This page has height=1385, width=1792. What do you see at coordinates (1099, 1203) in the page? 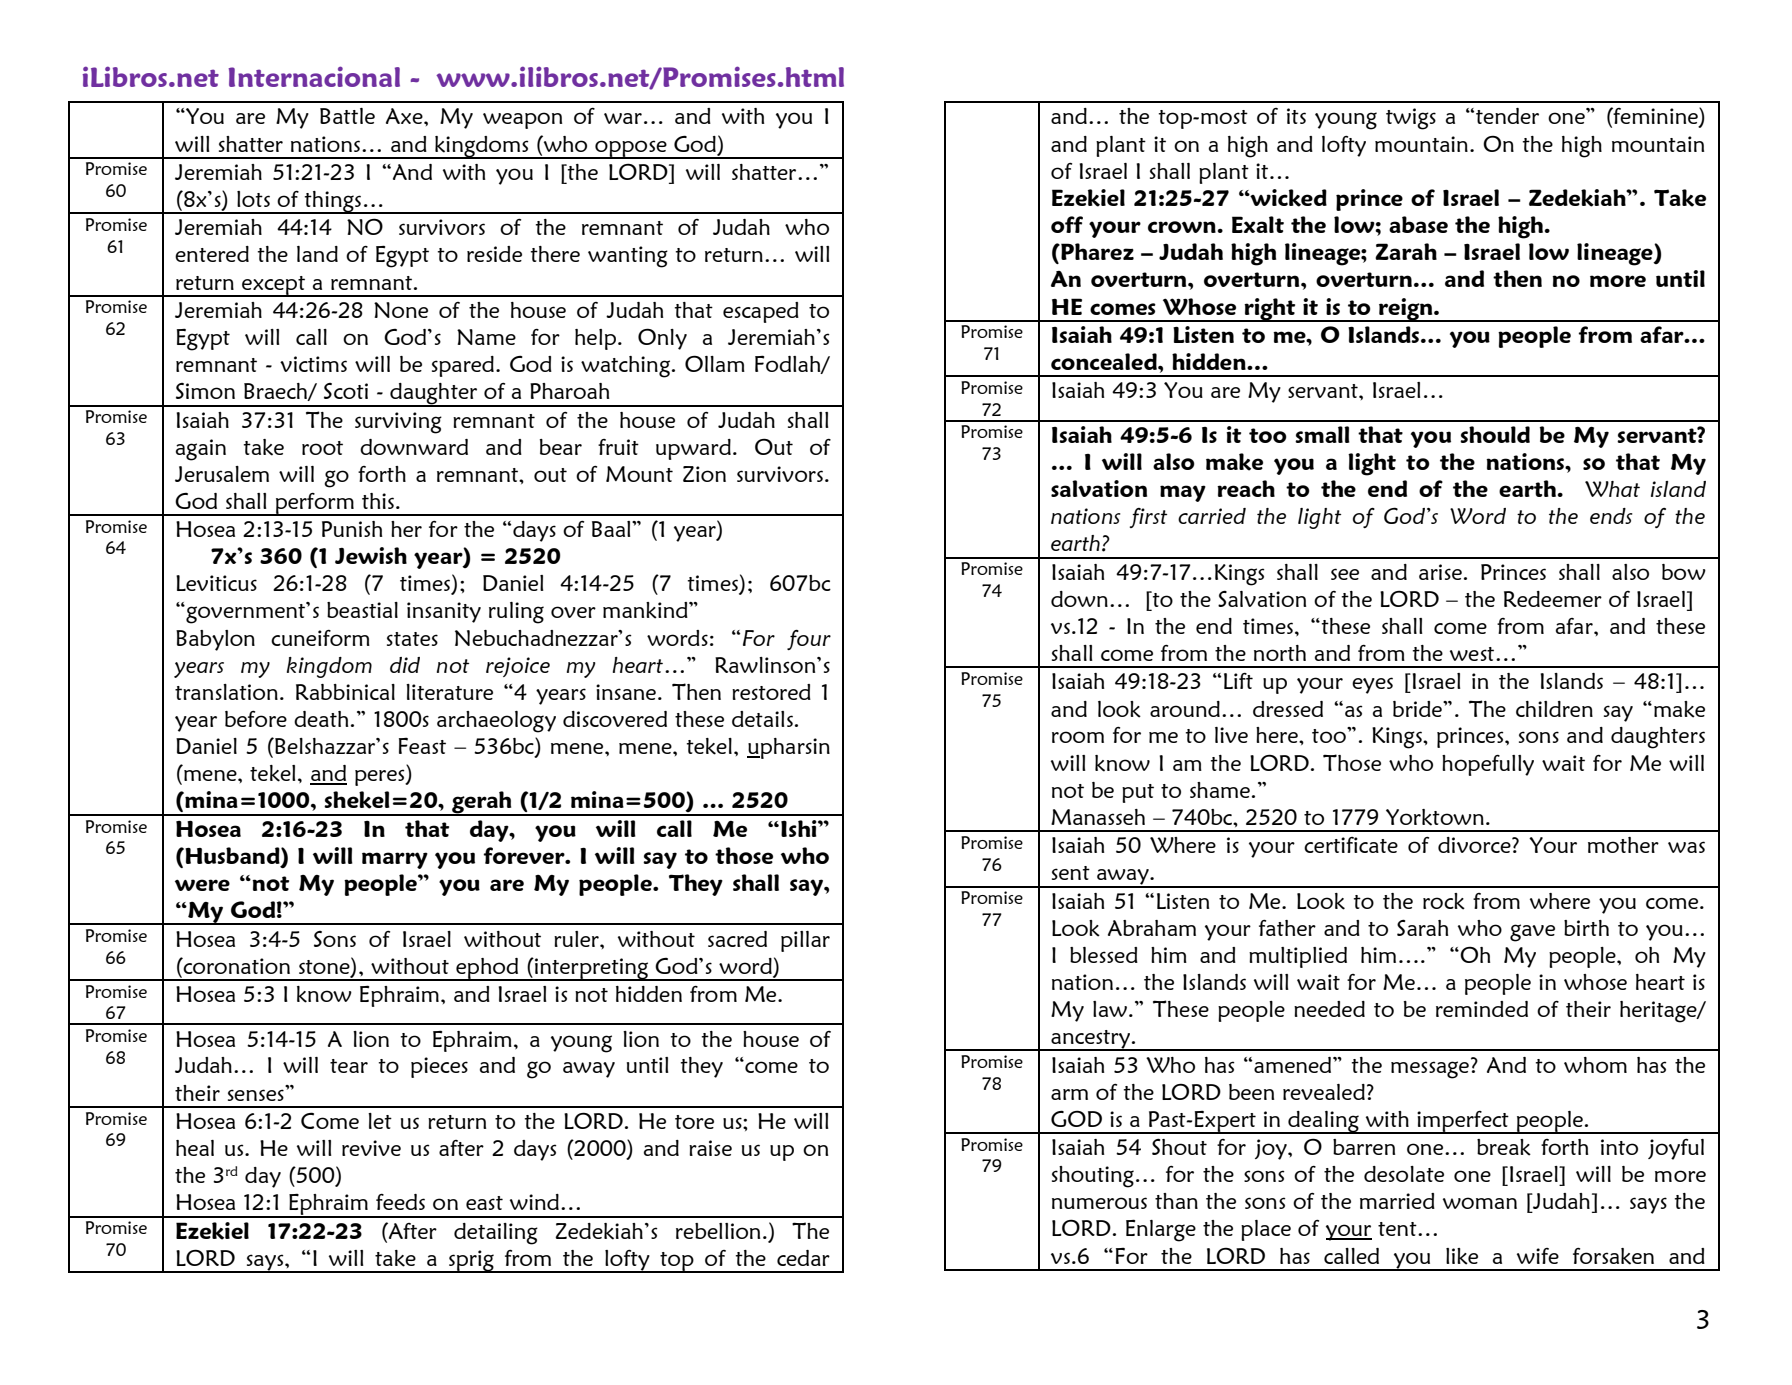
I see `numerous` at bounding box center [1099, 1203].
